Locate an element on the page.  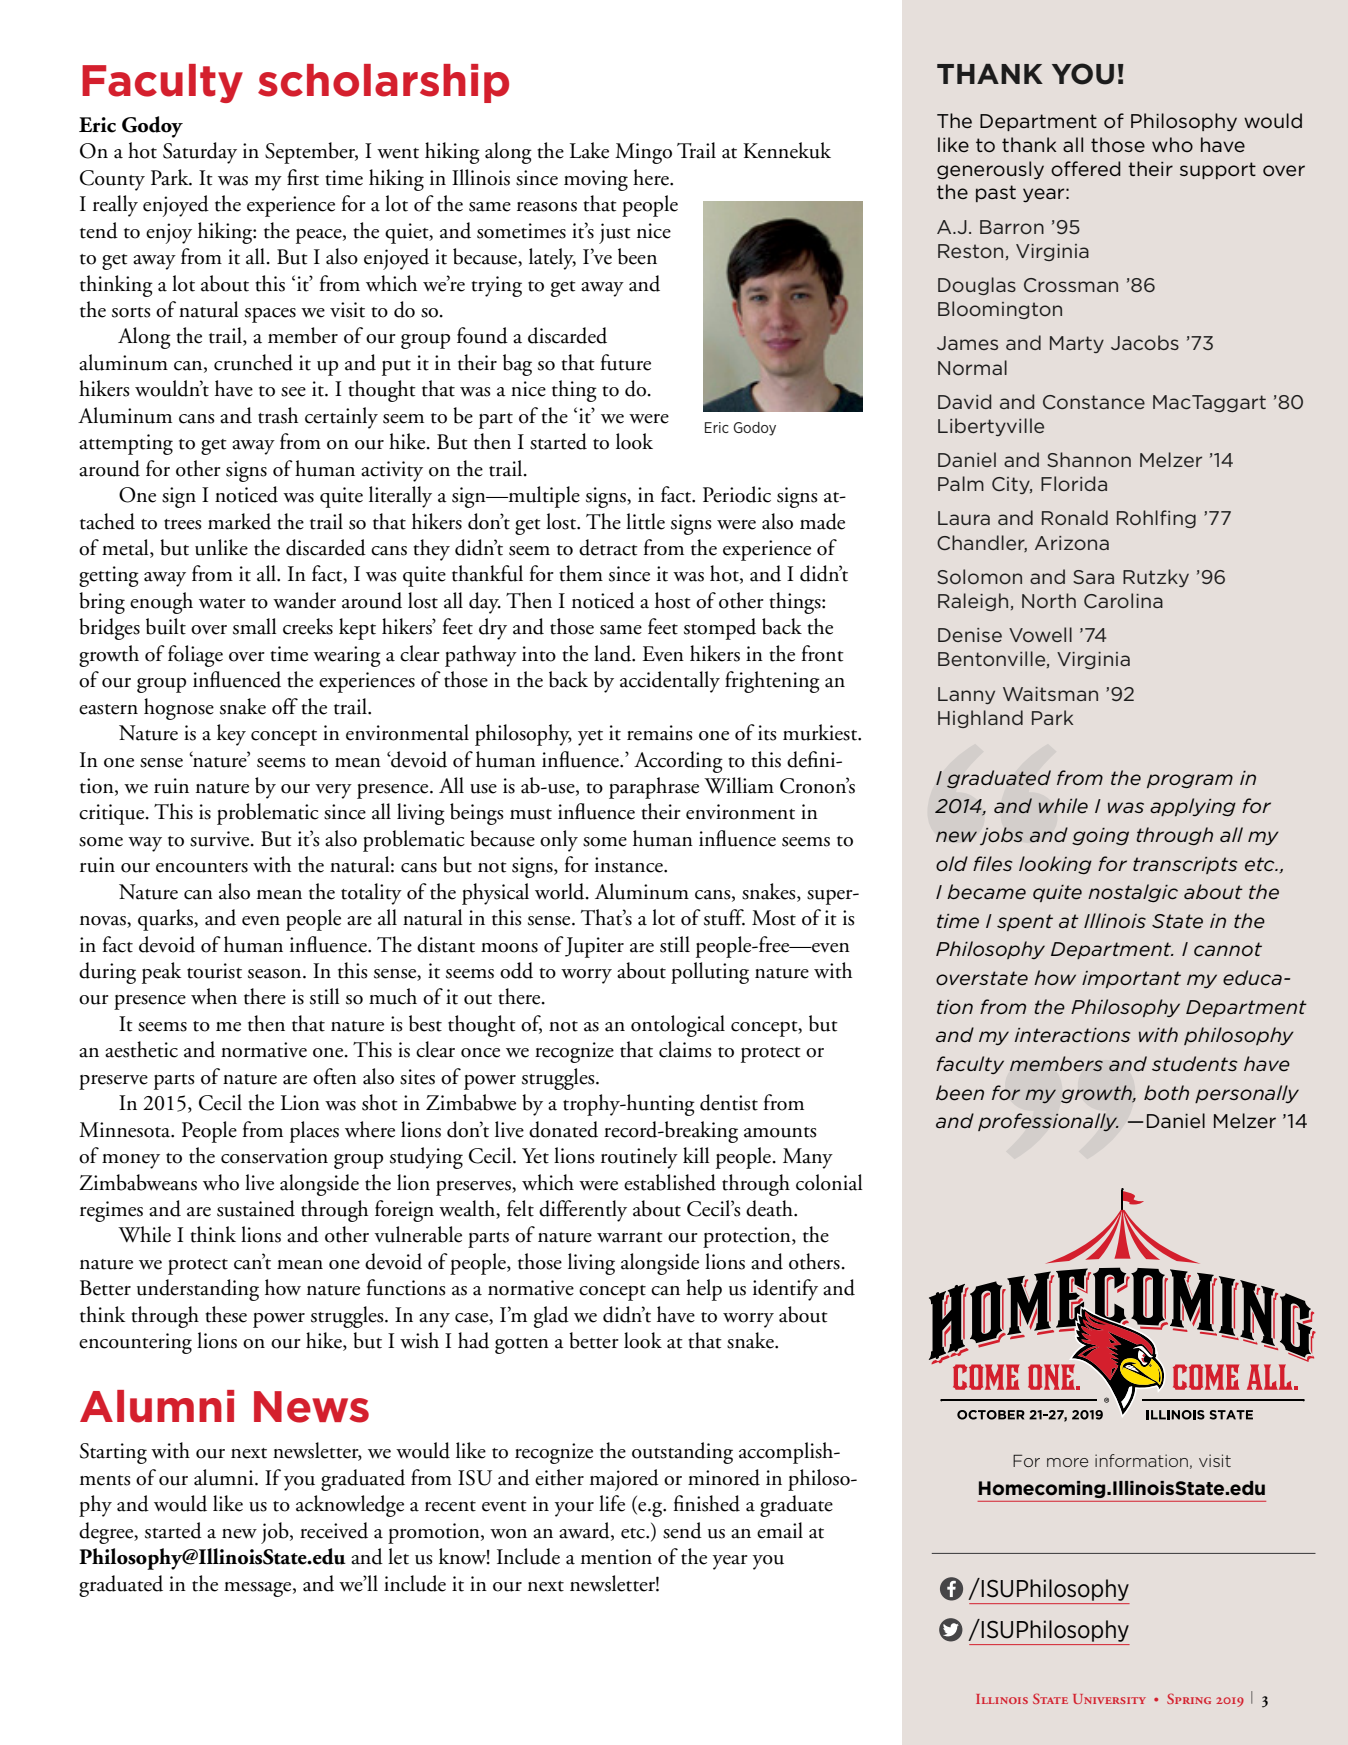
key is located at coordinates (231, 735).
